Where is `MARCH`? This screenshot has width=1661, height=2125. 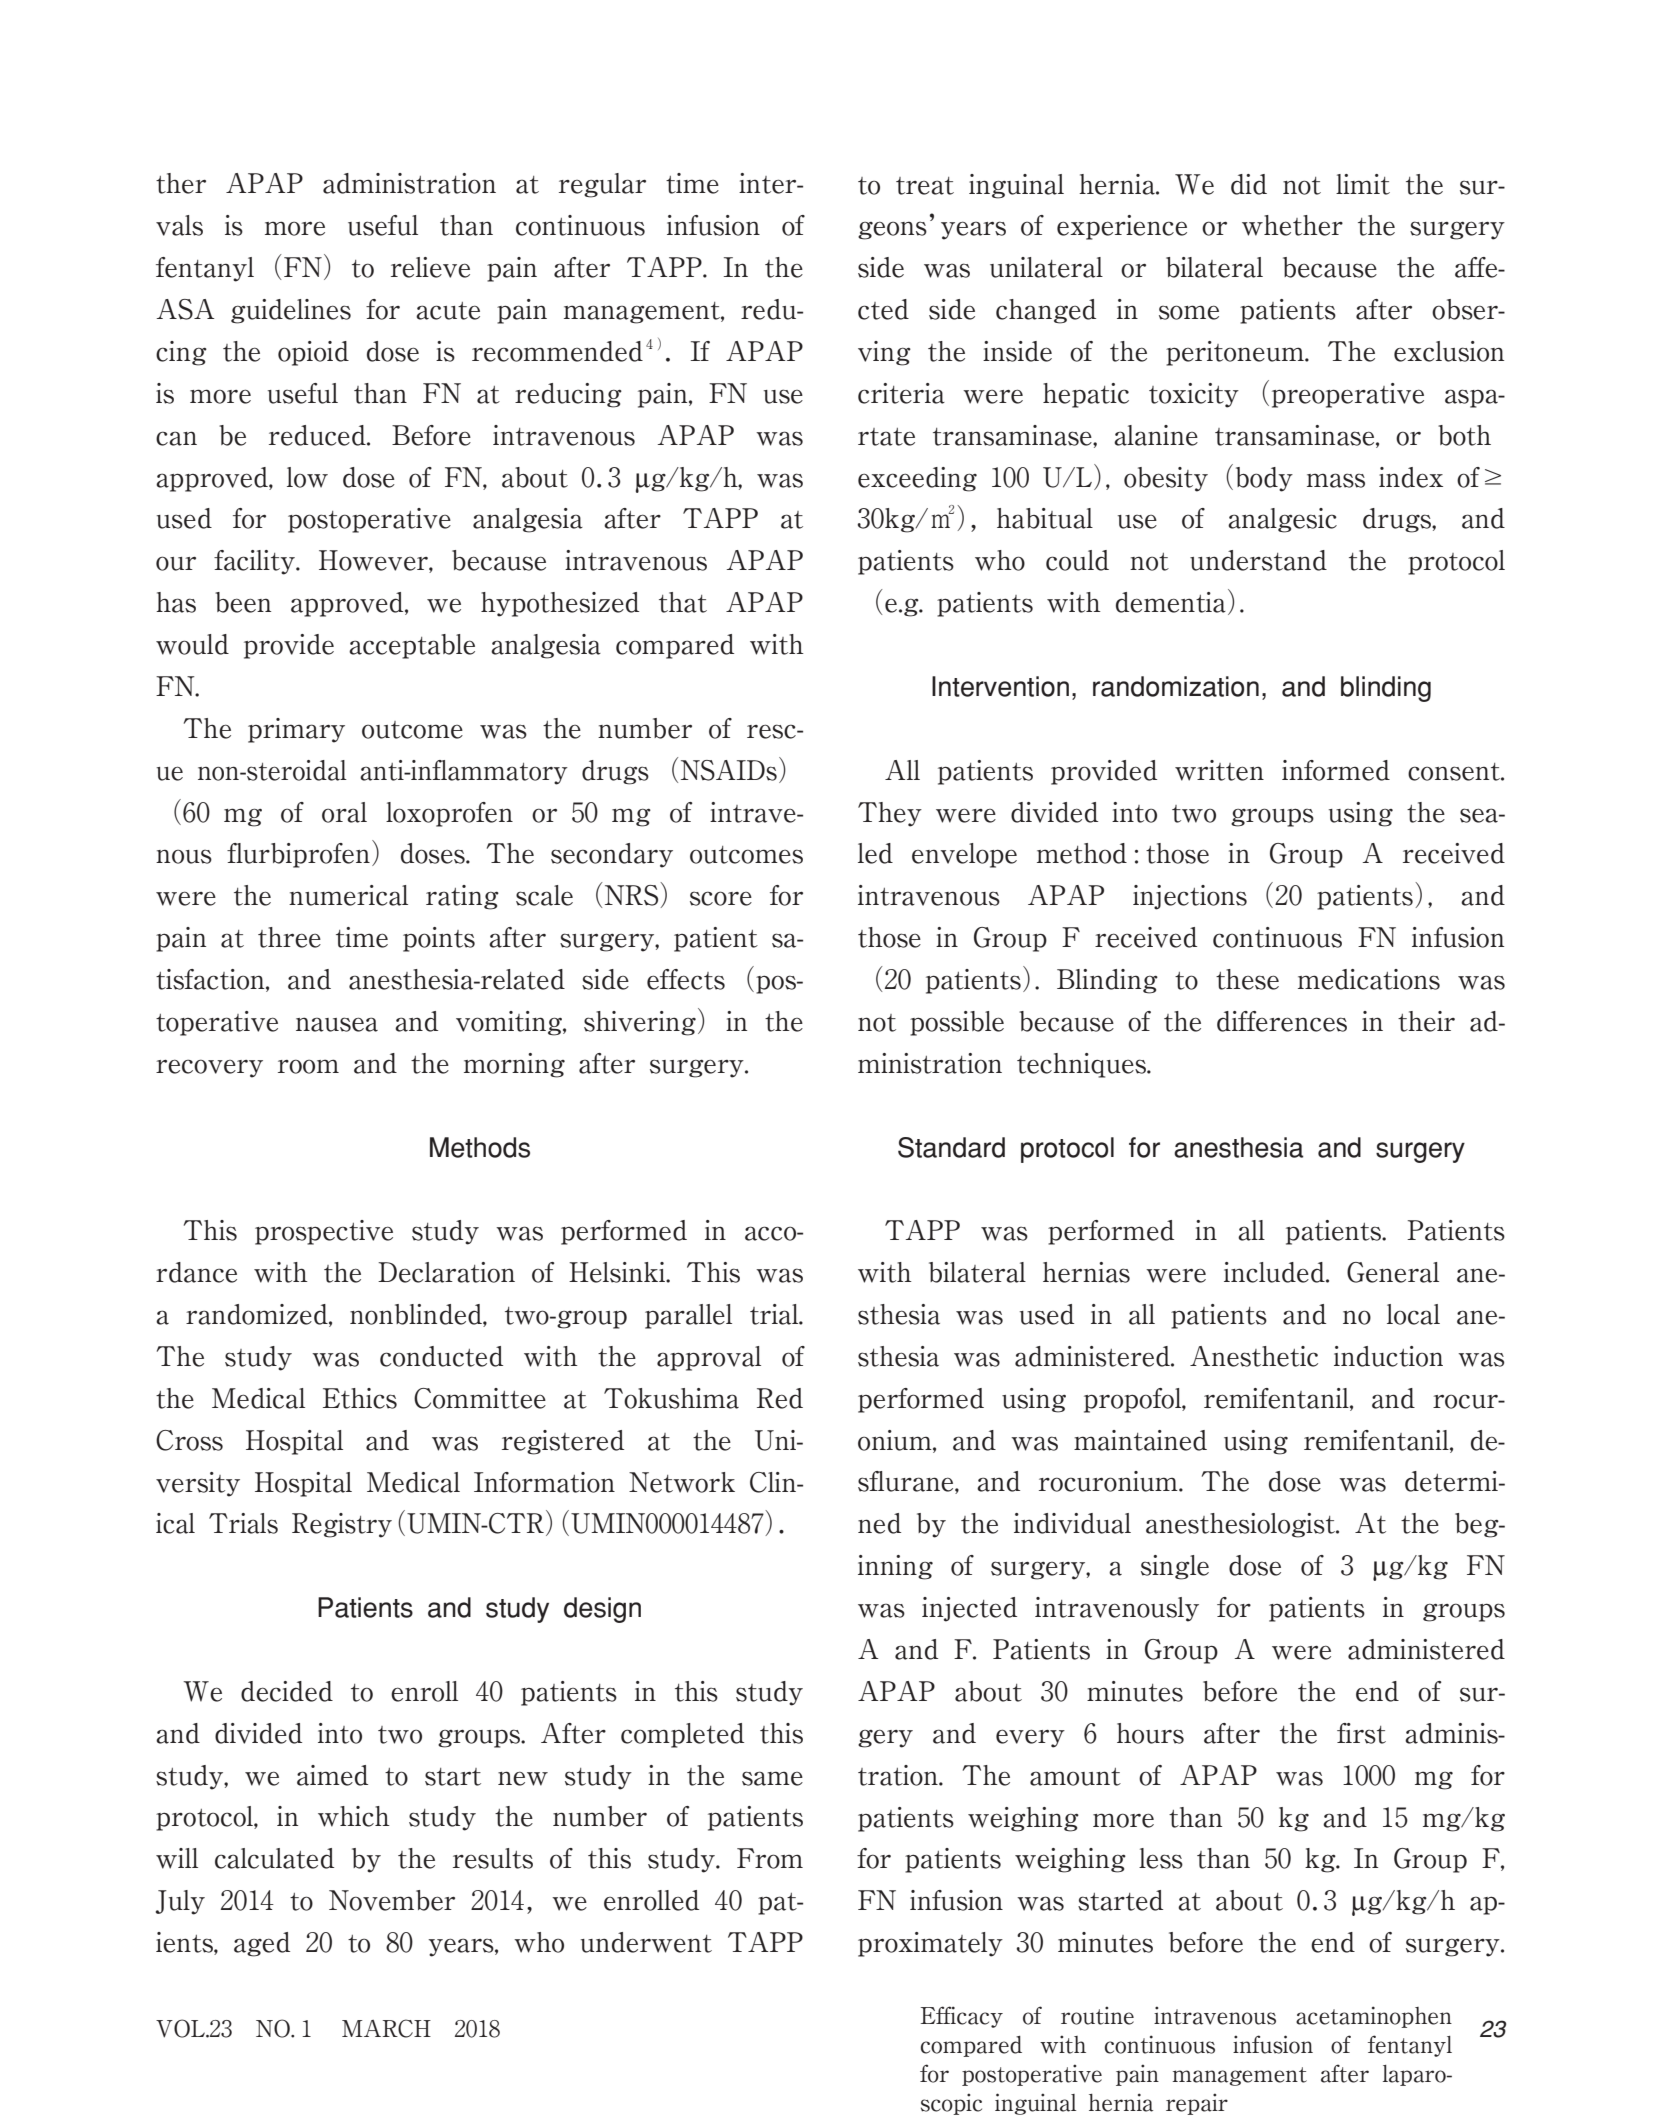
MARCH is located at coordinates (386, 2028).
